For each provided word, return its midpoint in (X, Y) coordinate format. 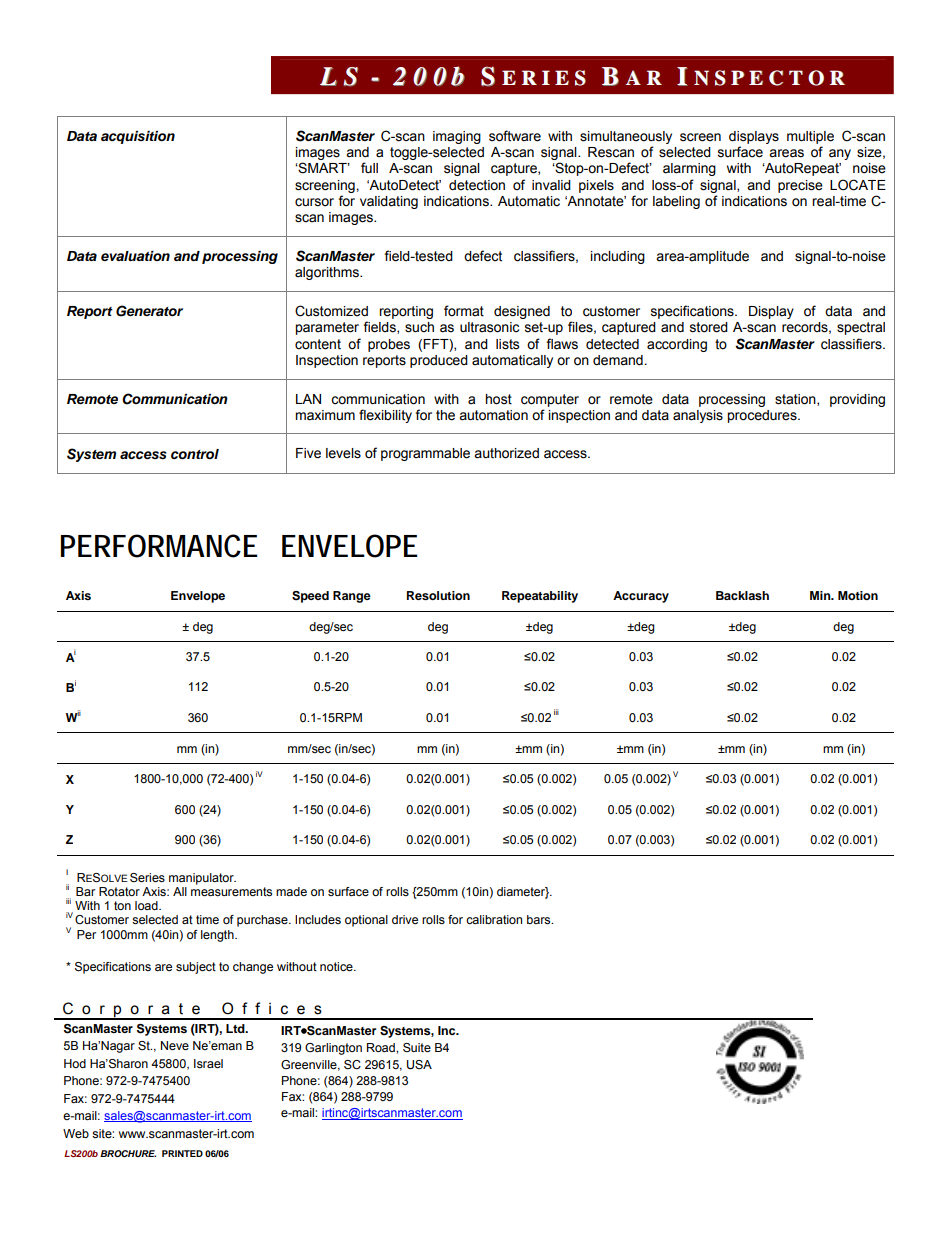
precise (800, 186)
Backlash (742, 595)
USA (419, 1065)
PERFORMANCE (159, 546)
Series (147, 877)
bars (540, 919)
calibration (494, 919)
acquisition (138, 137)
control (195, 454)
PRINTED (182, 1153)
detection (477, 185)
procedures (763, 416)
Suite (417, 1047)
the (445, 415)
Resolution (438, 595)
